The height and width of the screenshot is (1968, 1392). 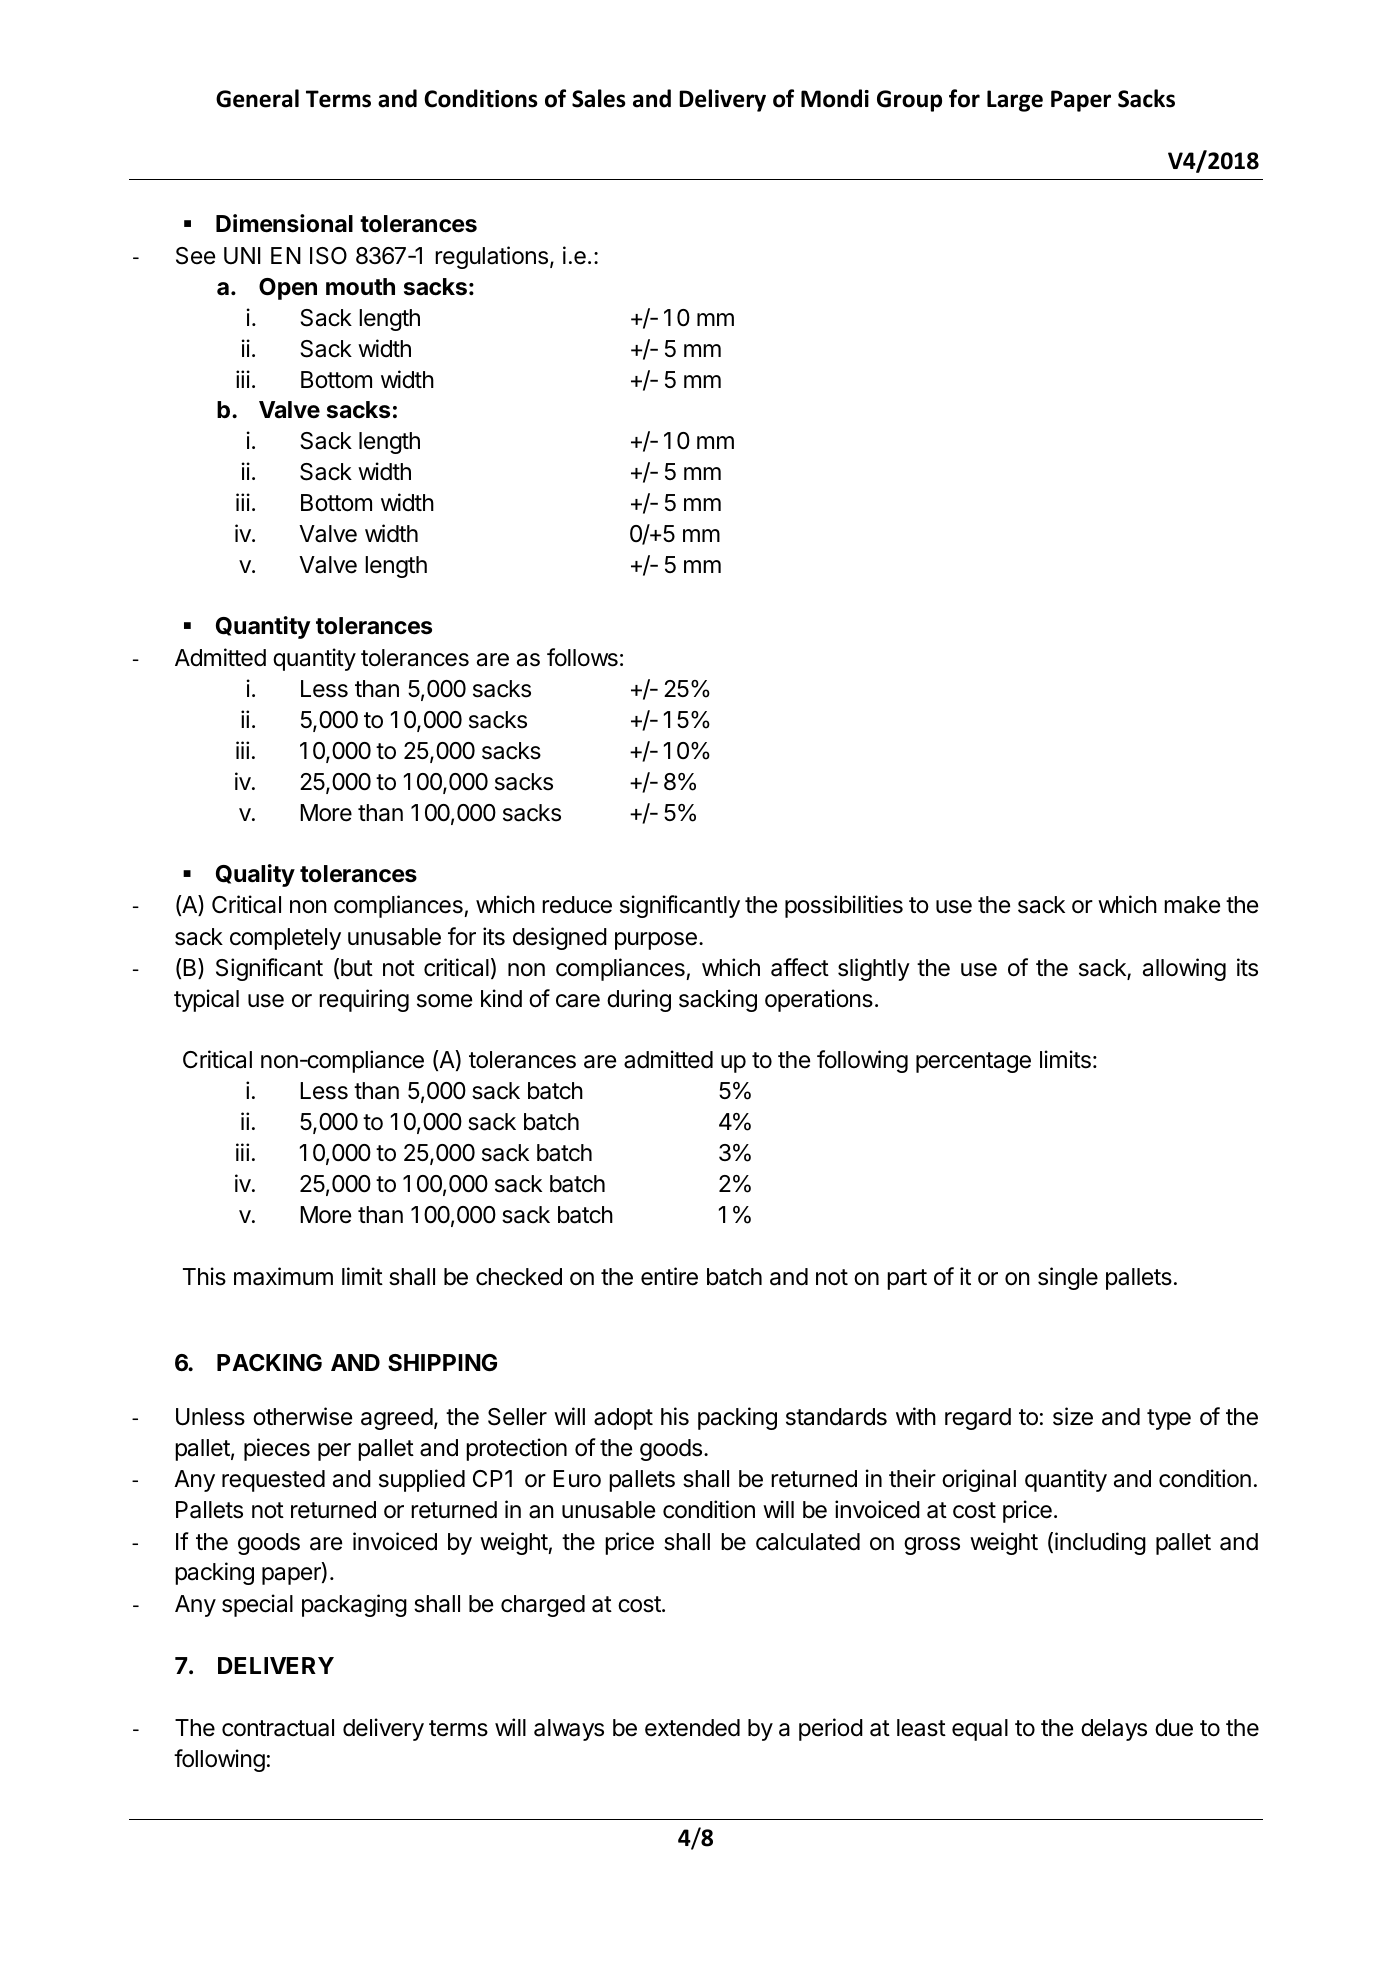 I want to click on single, so click(x=1068, y=1278).
